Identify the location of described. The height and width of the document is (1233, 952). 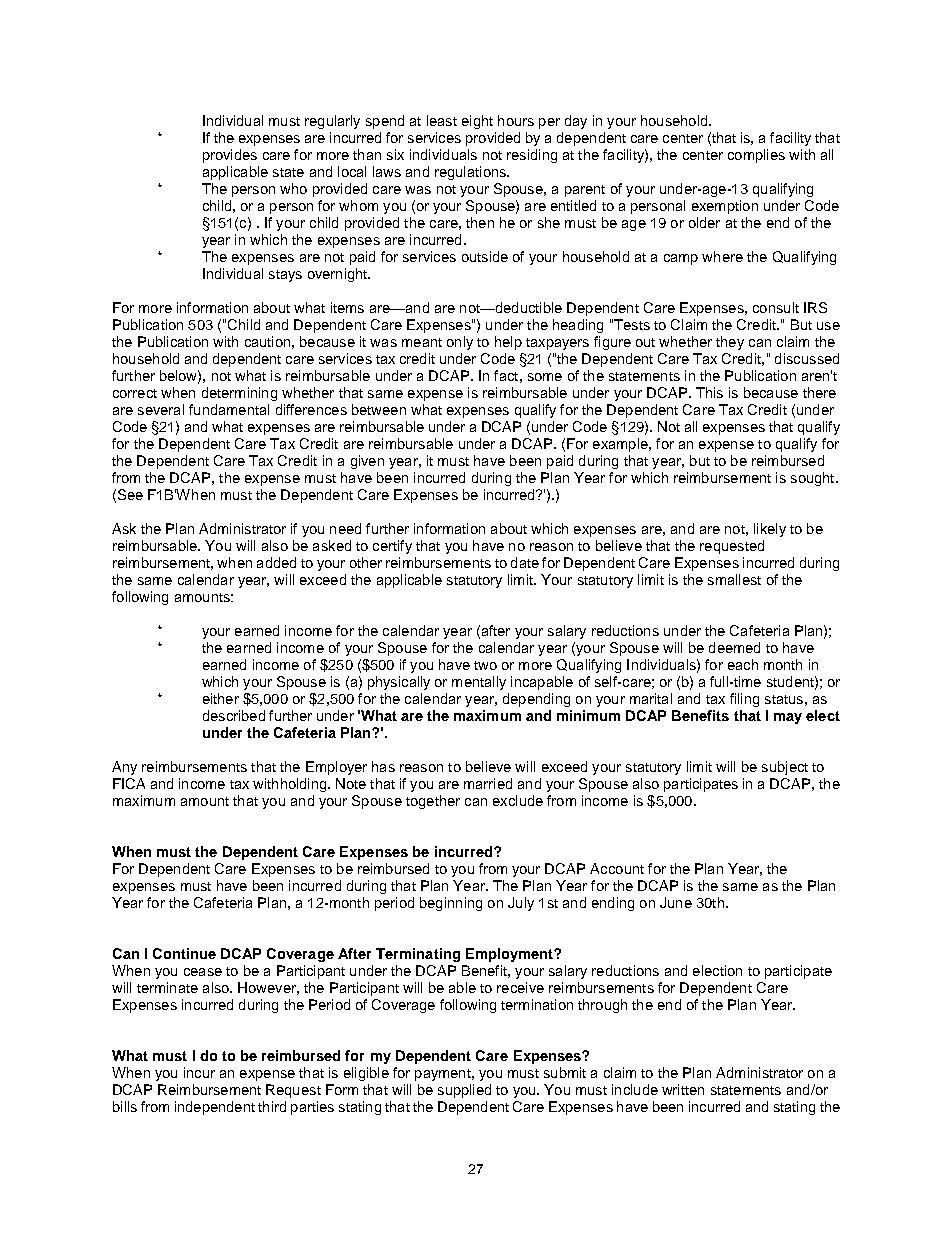
(234, 715).
